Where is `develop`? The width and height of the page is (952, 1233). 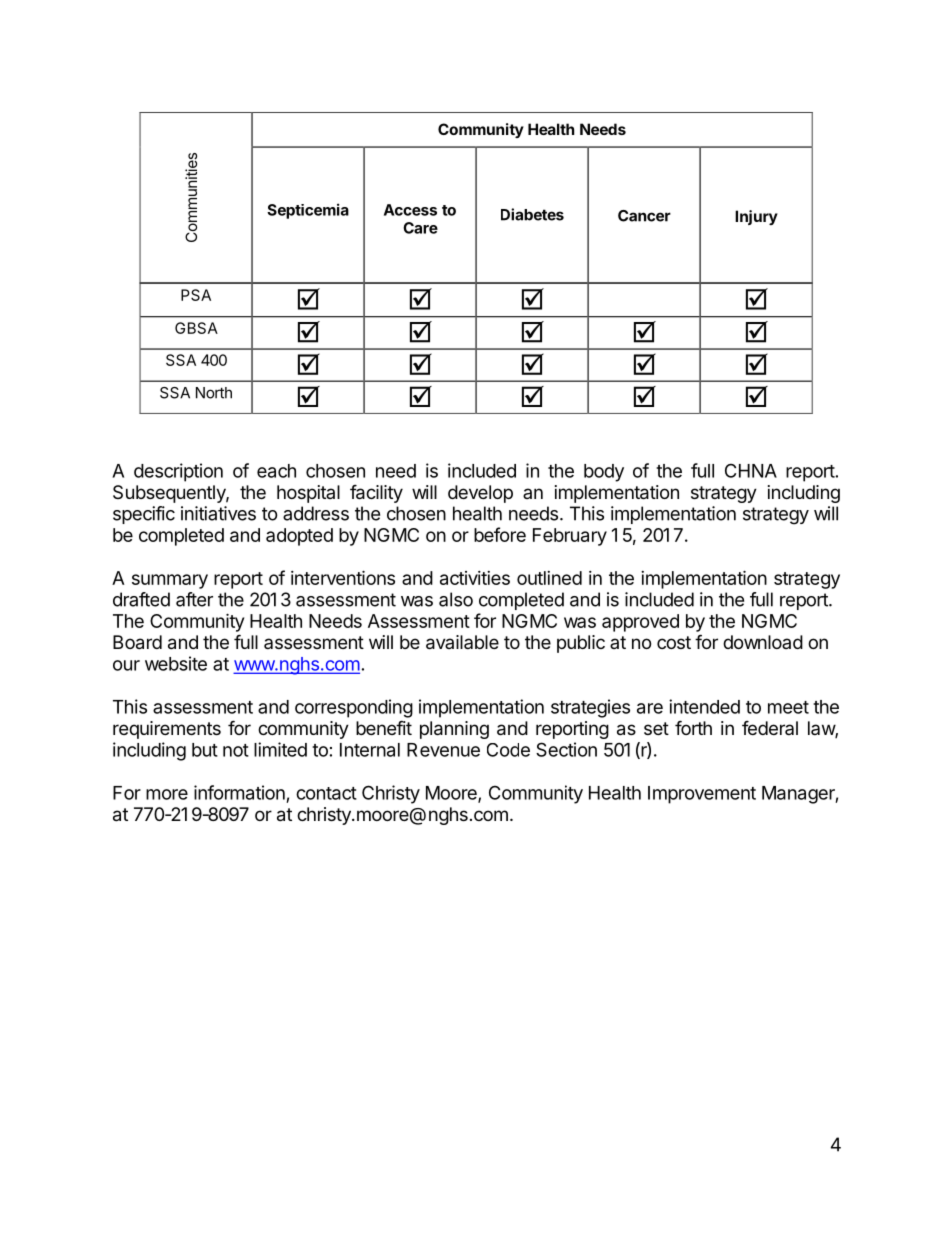 develop is located at coordinates (480, 494).
